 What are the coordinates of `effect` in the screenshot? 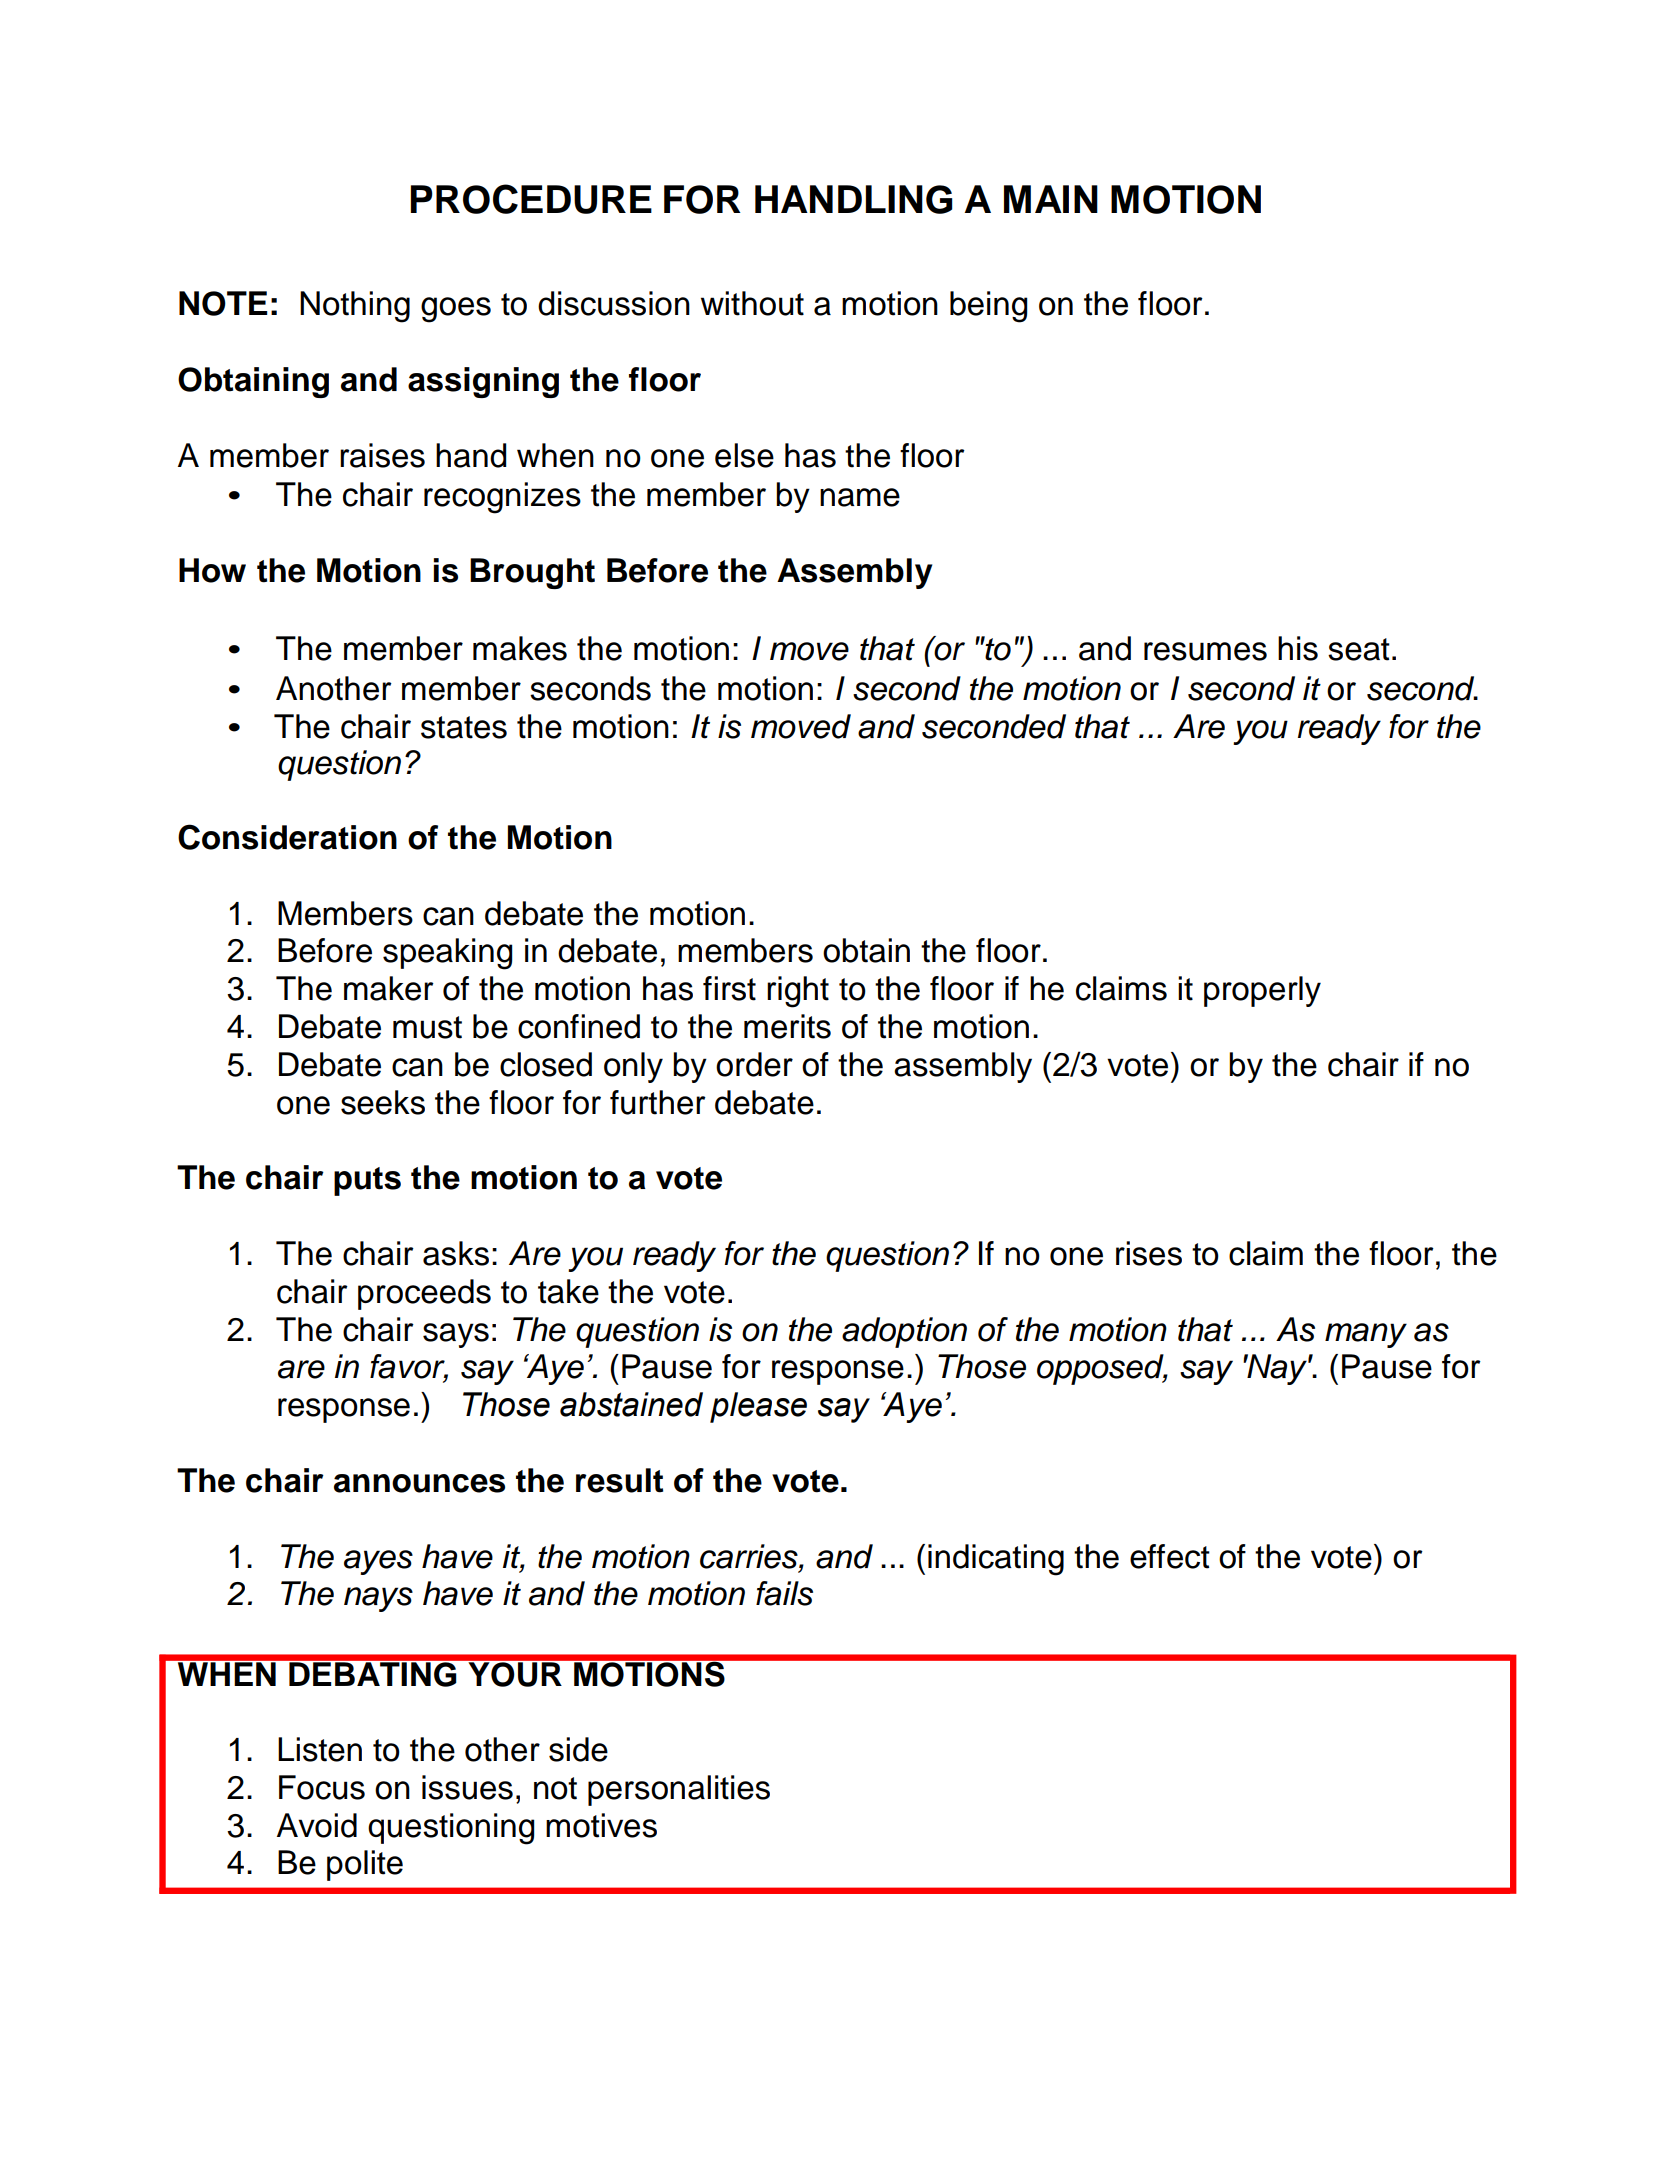 It's located at (1170, 1556).
